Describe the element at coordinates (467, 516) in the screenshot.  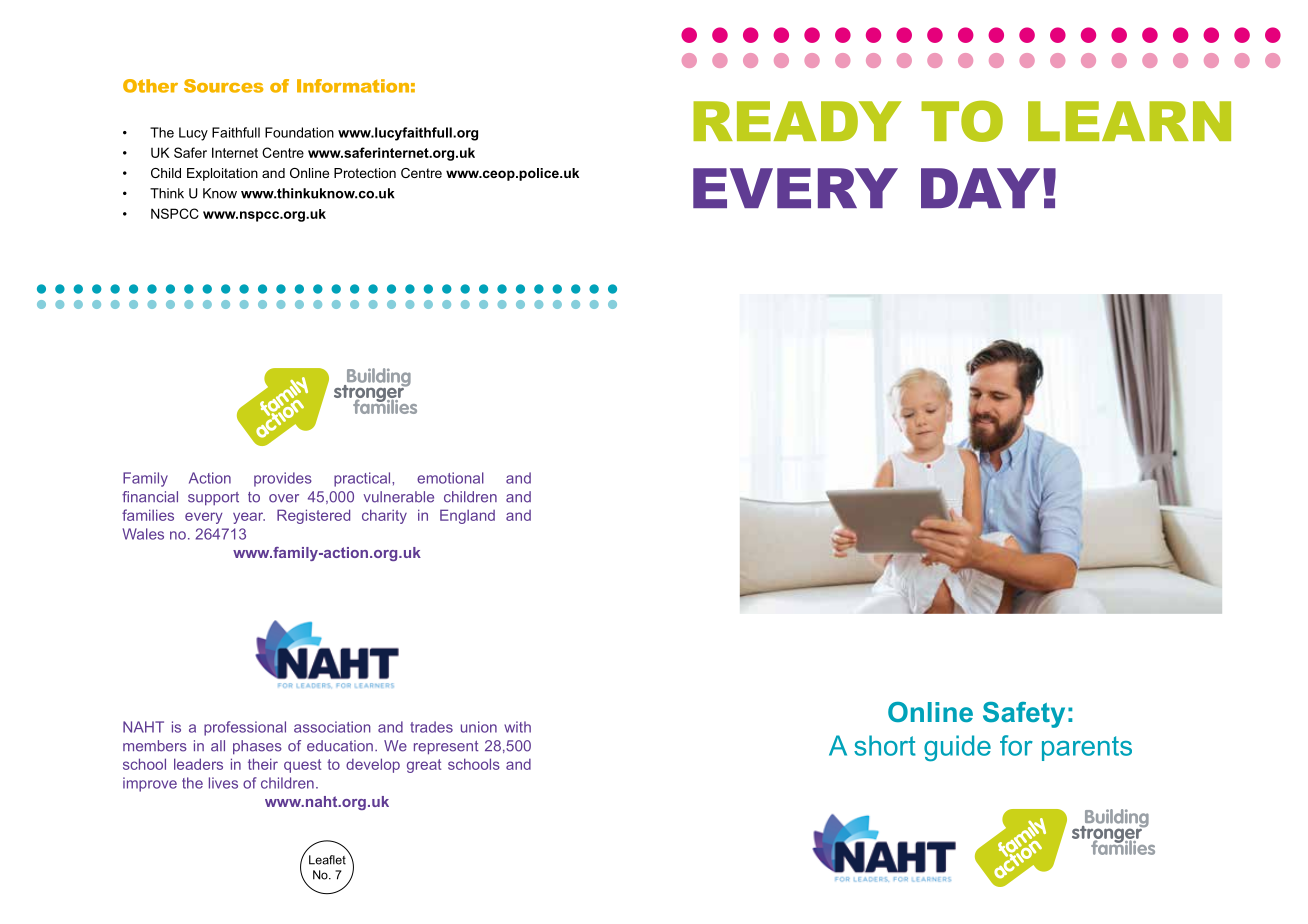
I see `England` at that location.
